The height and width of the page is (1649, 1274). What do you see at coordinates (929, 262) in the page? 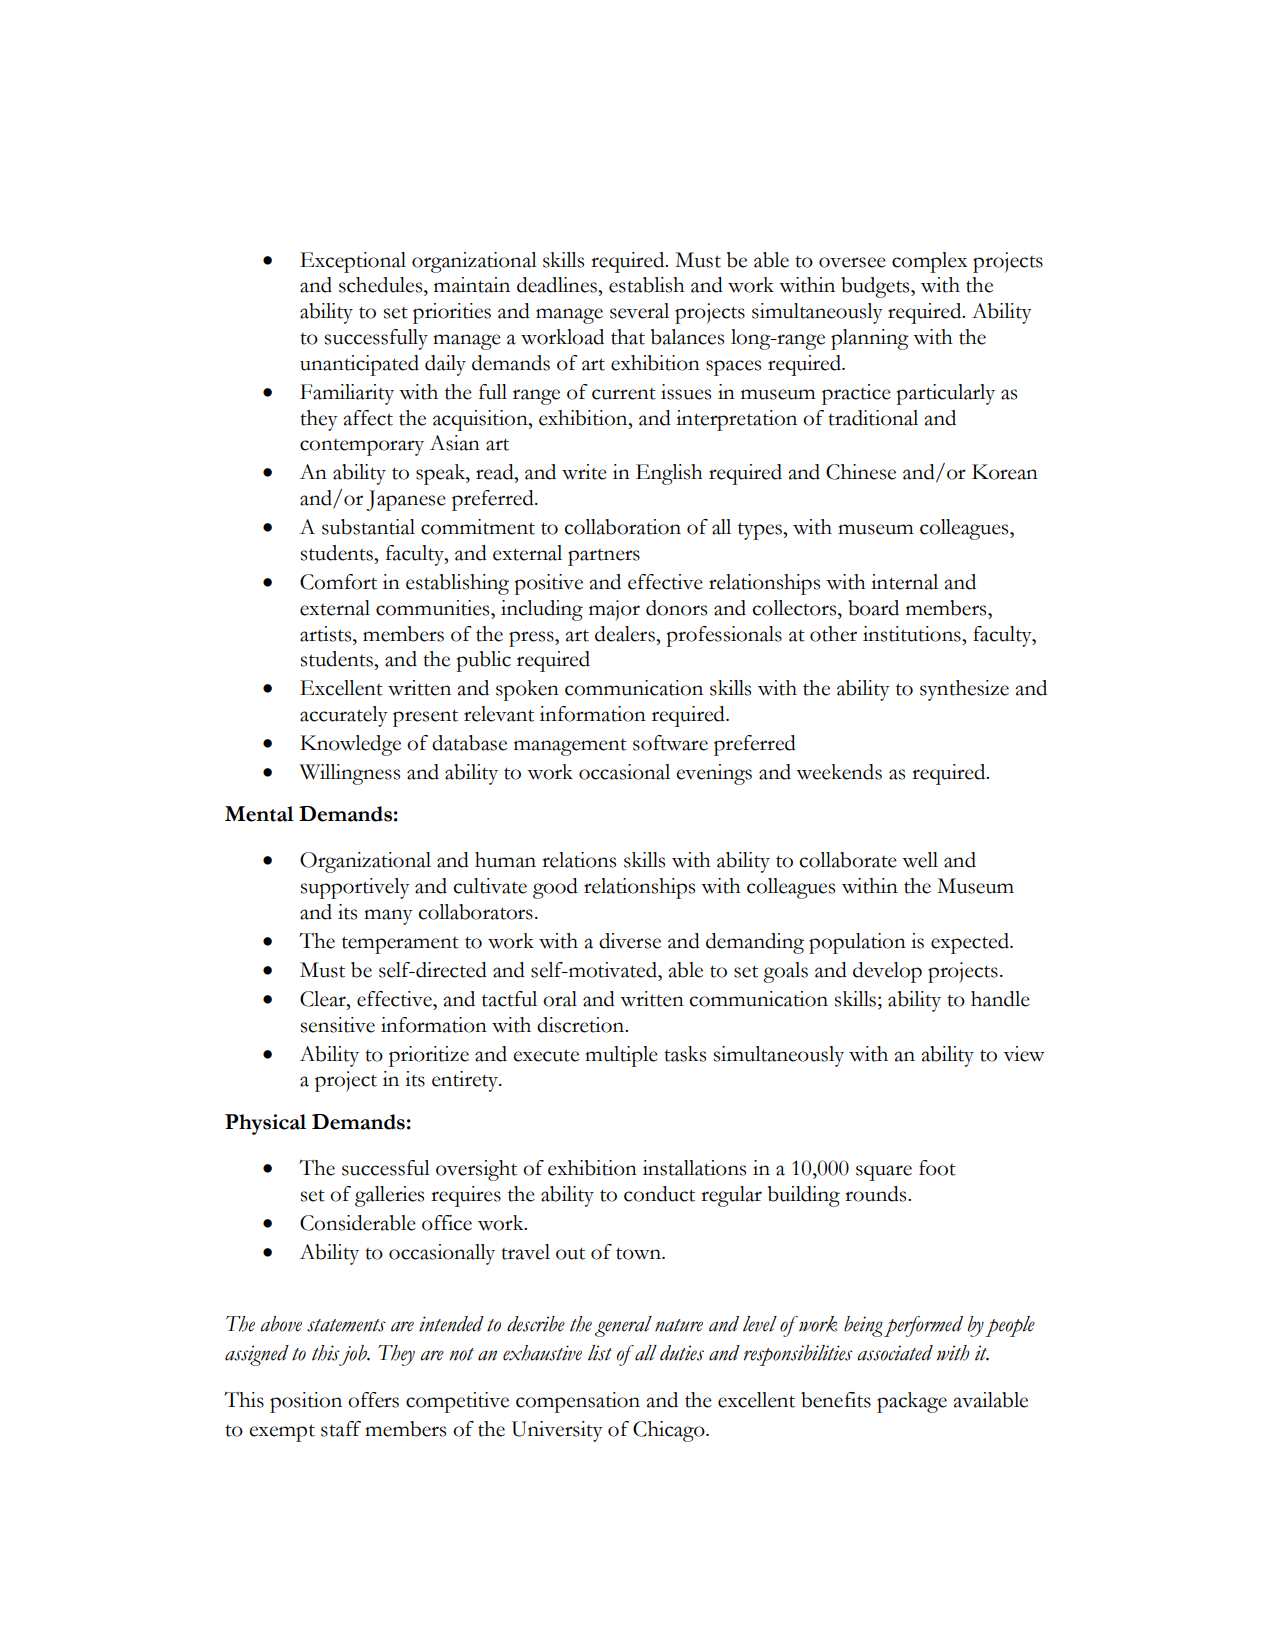
I see `complex` at bounding box center [929, 262].
